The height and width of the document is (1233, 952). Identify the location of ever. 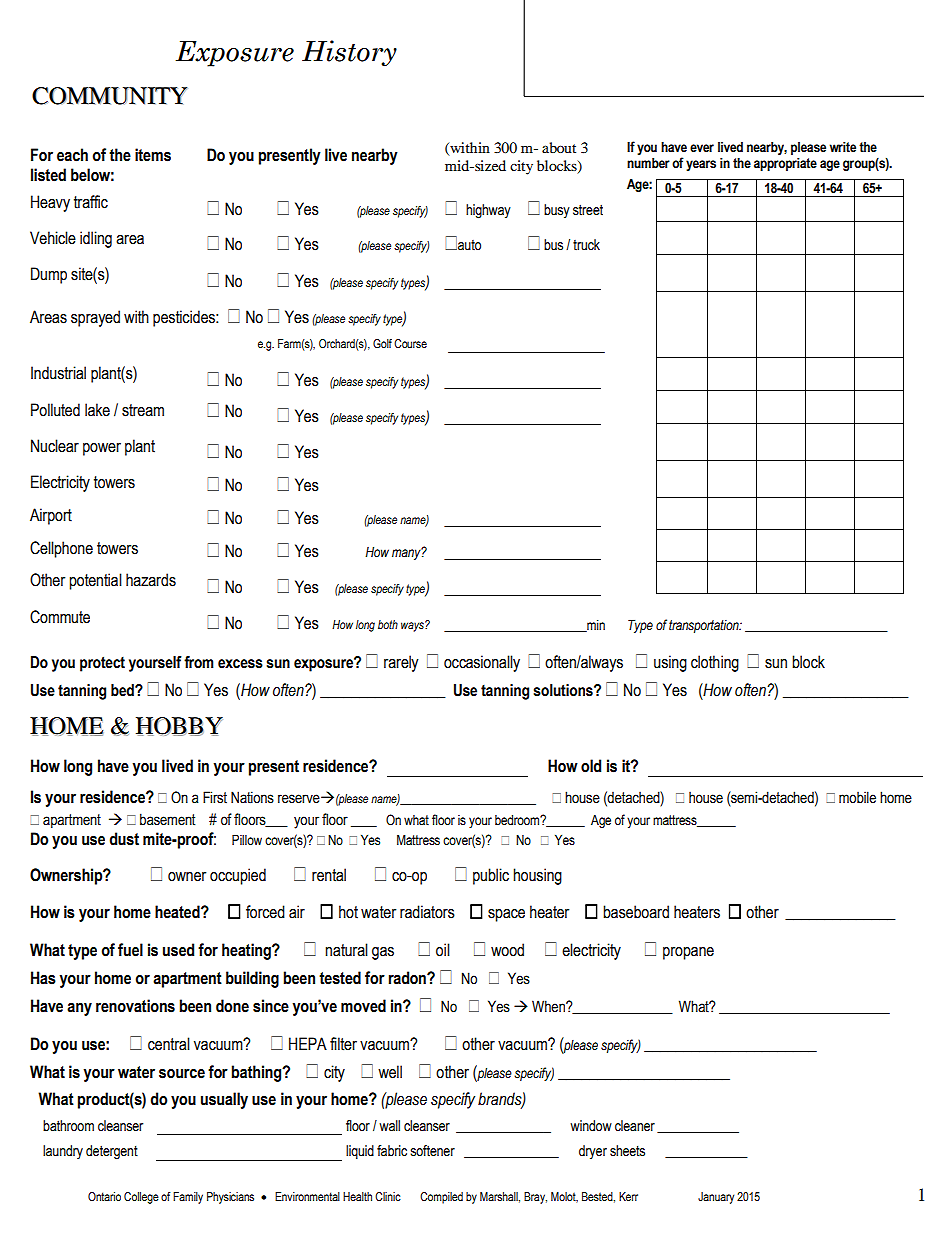
(702, 148).
